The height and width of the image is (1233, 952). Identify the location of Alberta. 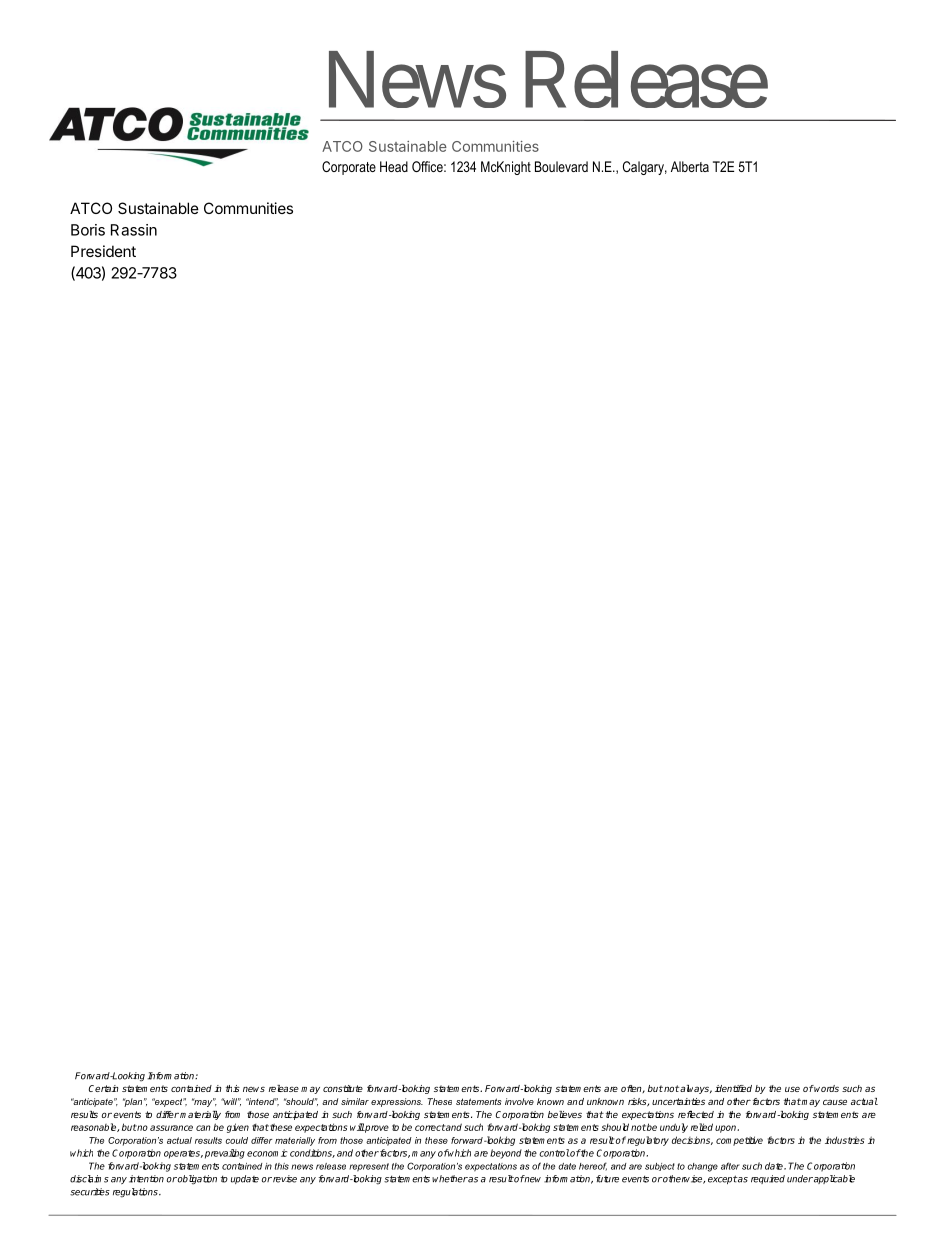
(690, 166).
